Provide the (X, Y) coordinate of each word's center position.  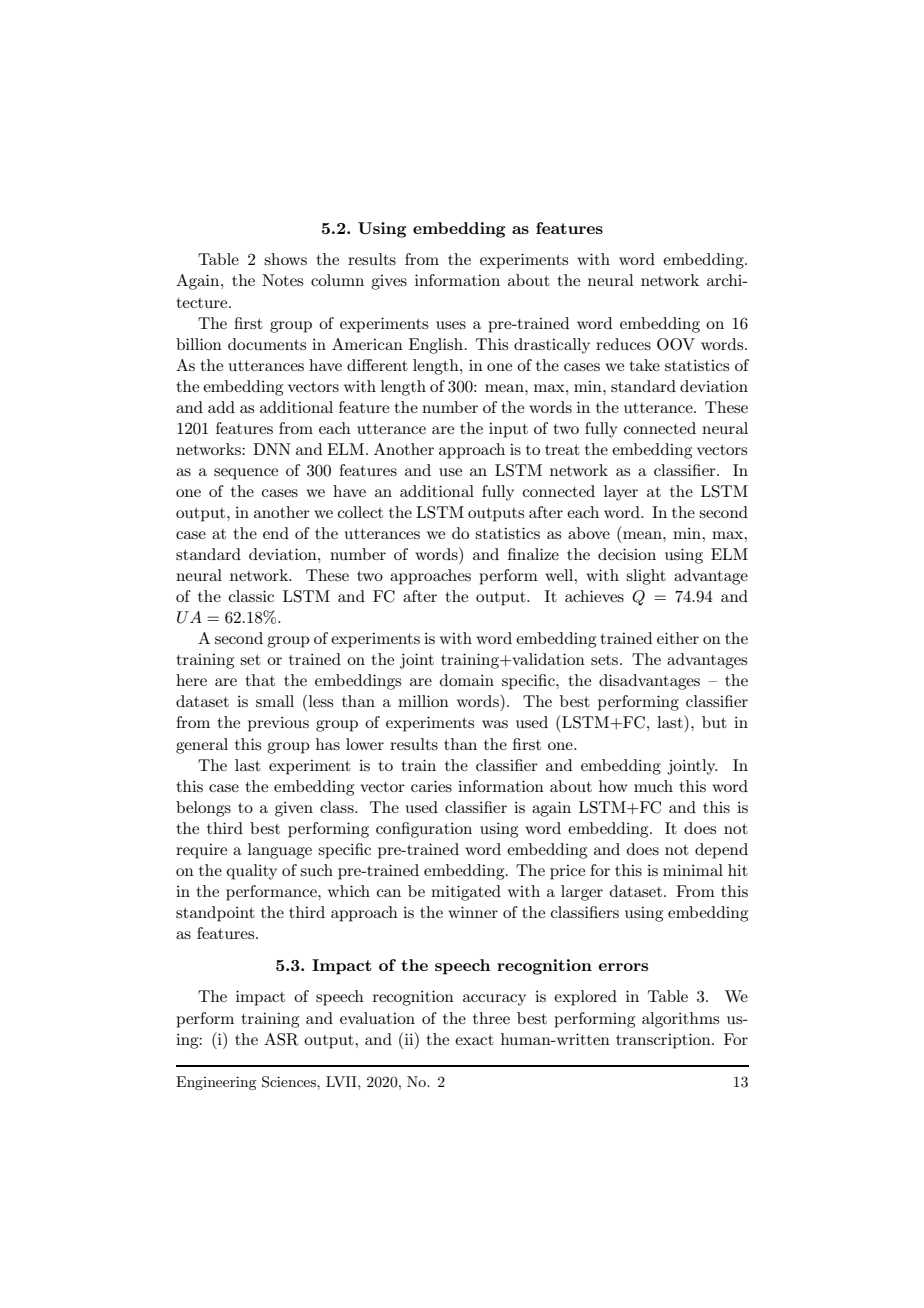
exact (474, 1040)
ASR (281, 1039)
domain (467, 680)
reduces (623, 344)
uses (451, 325)
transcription (664, 1041)
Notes (282, 280)
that (260, 680)
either (678, 638)
